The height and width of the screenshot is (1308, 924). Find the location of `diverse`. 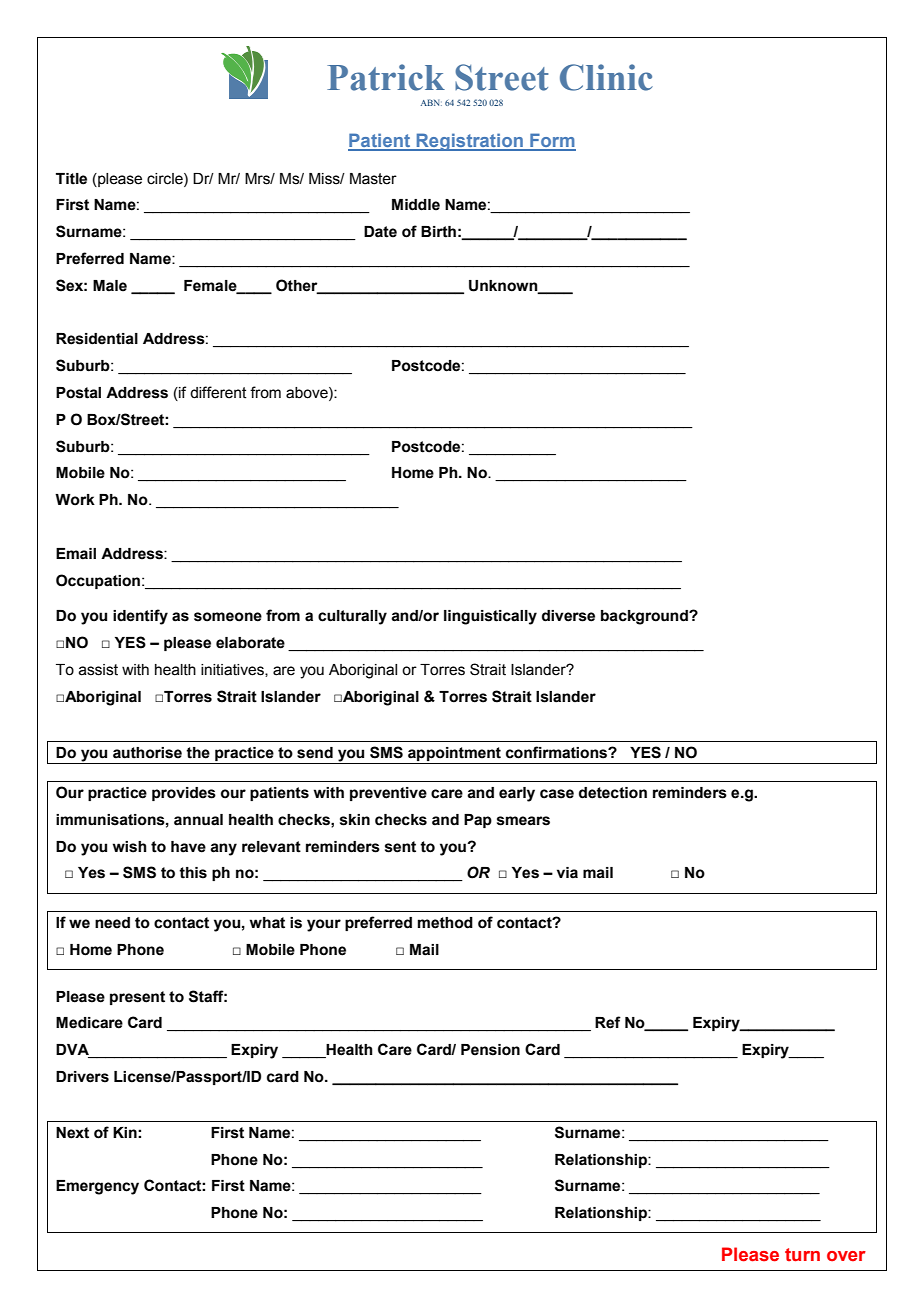

diverse is located at coordinates (568, 616).
